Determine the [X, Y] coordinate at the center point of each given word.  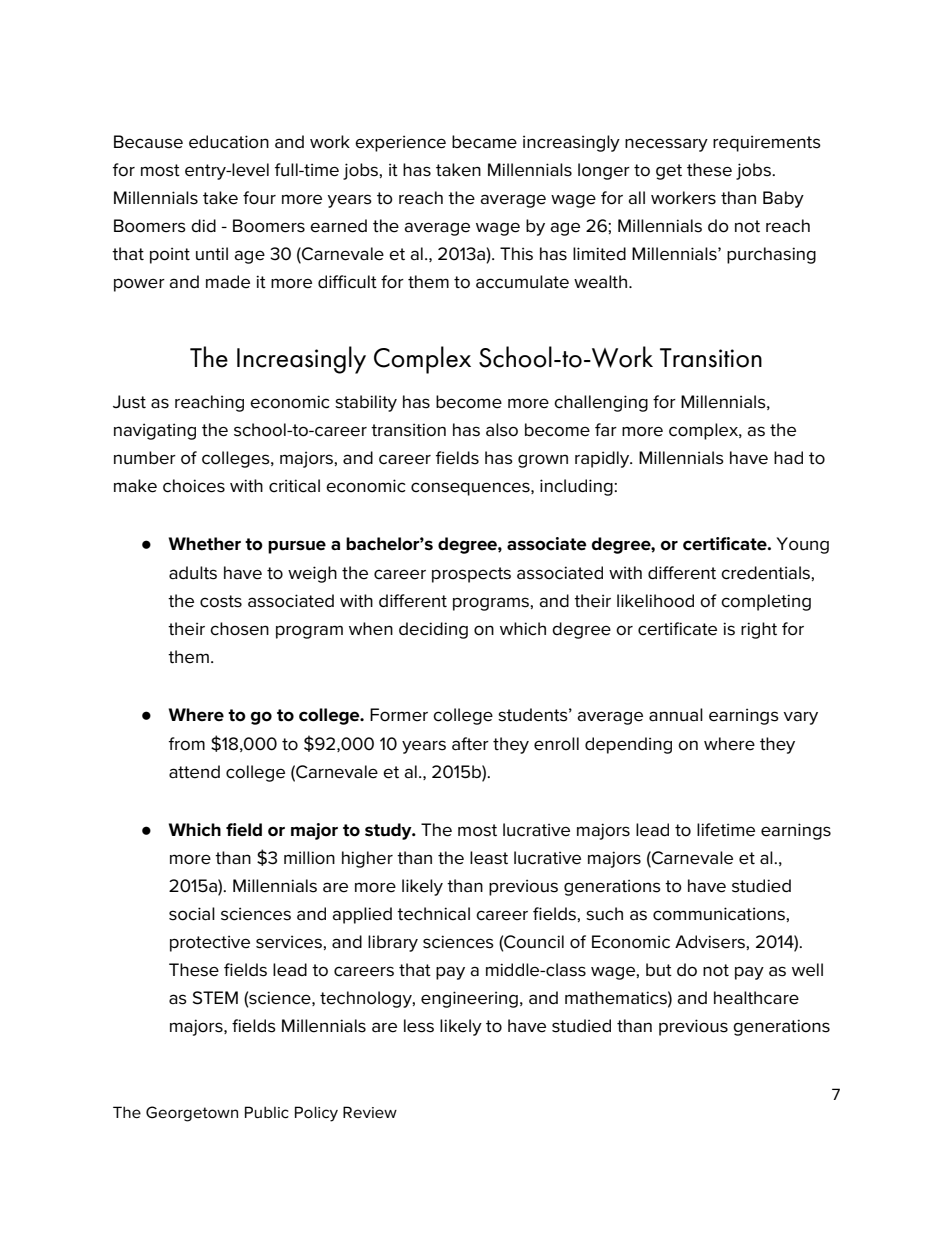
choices [194, 486]
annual [676, 715]
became [484, 142]
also [502, 430]
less [419, 1026]
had [788, 457]
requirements [767, 143]
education [229, 142]
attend [194, 772]
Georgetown [192, 1114]
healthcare [756, 998]
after [470, 744]
